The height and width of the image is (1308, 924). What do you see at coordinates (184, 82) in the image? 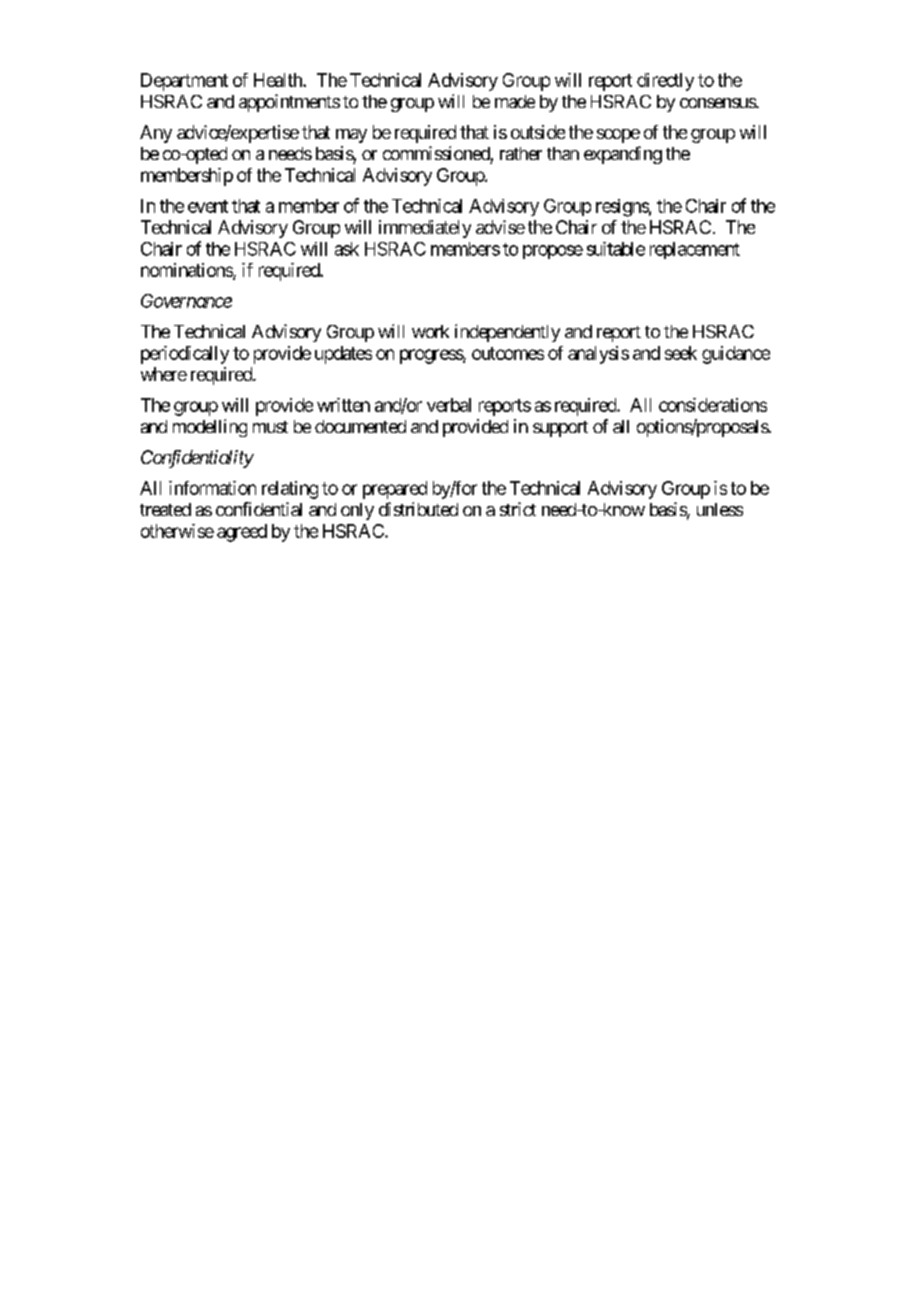
I see `Department` at bounding box center [184, 82].
